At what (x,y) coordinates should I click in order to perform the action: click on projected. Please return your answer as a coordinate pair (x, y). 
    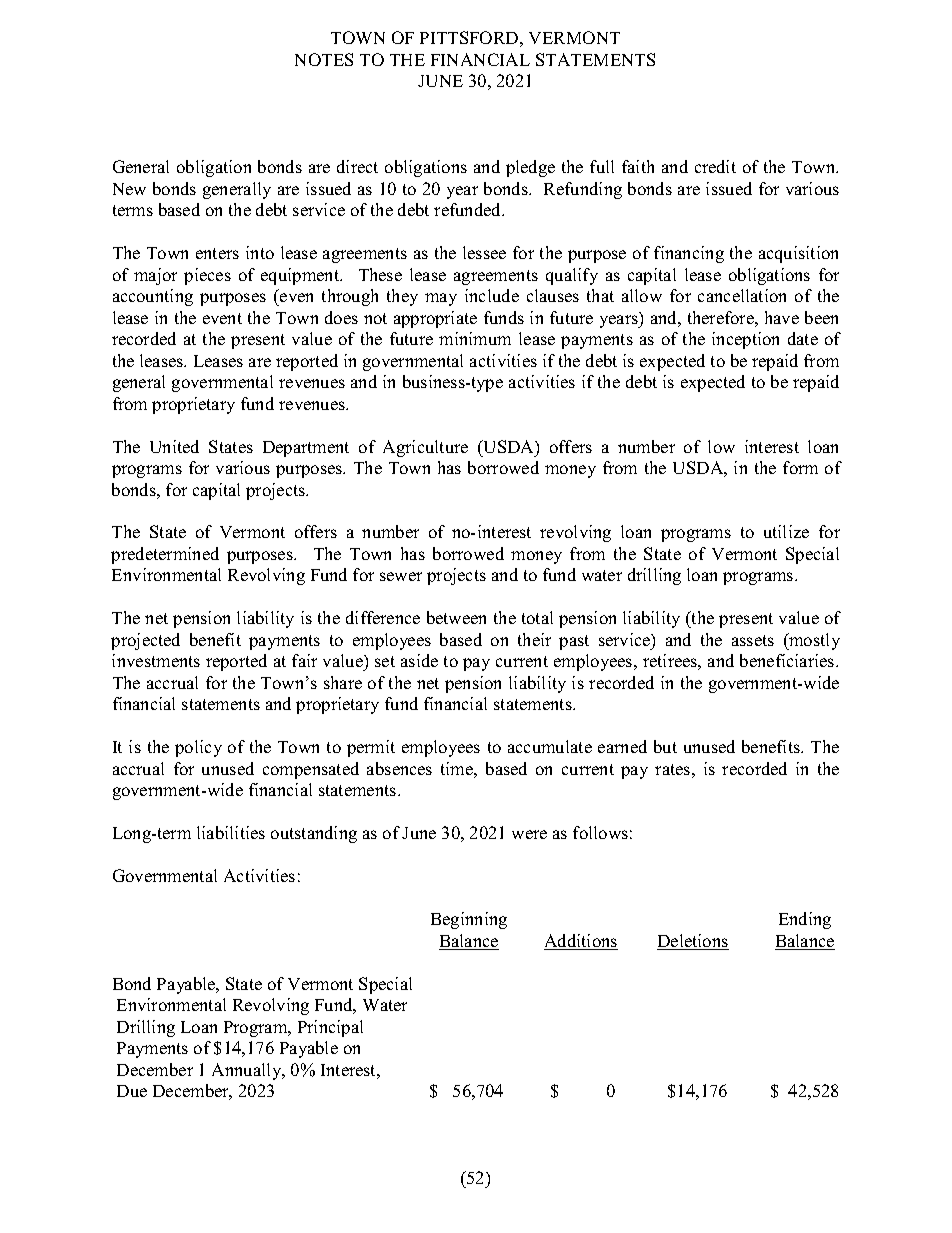
    Looking at the image, I should click on (145, 641).
